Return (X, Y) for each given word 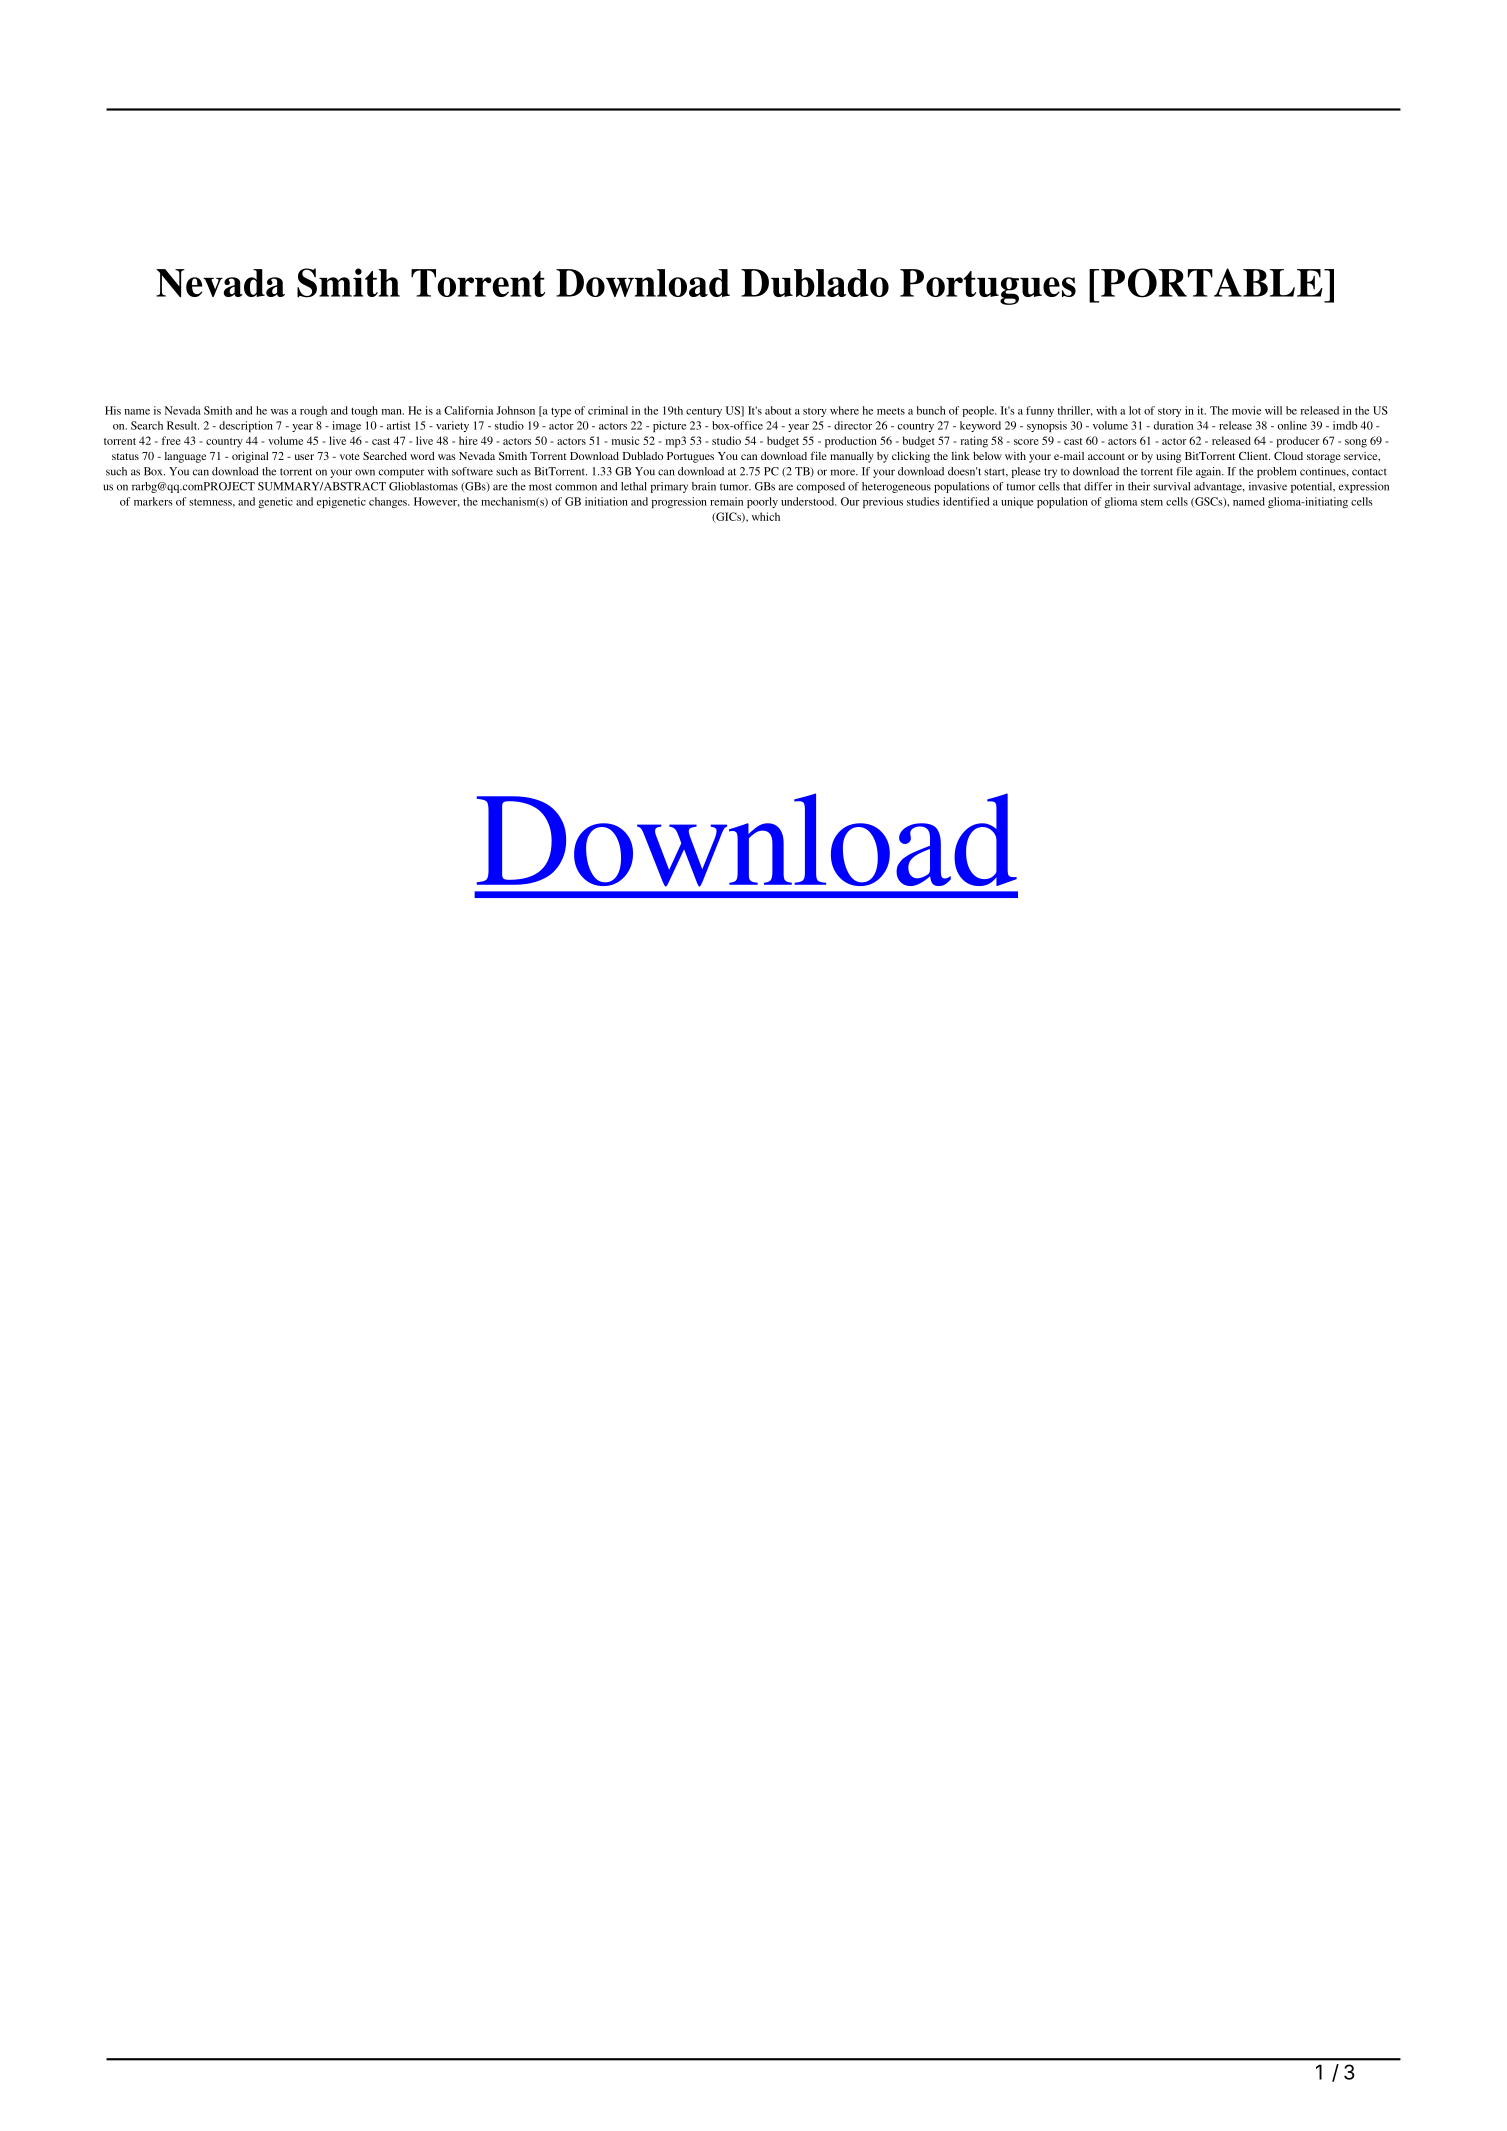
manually (852, 457)
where (844, 410)
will (1273, 410)
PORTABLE (1213, 283)
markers (153, 501)
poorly (762, 502)
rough (313, 411)
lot (1135, 410)
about (778, 410)
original (250, 457)
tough (364, 411)
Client (1254, 456)
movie (1246, 410)
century (704, 412)
